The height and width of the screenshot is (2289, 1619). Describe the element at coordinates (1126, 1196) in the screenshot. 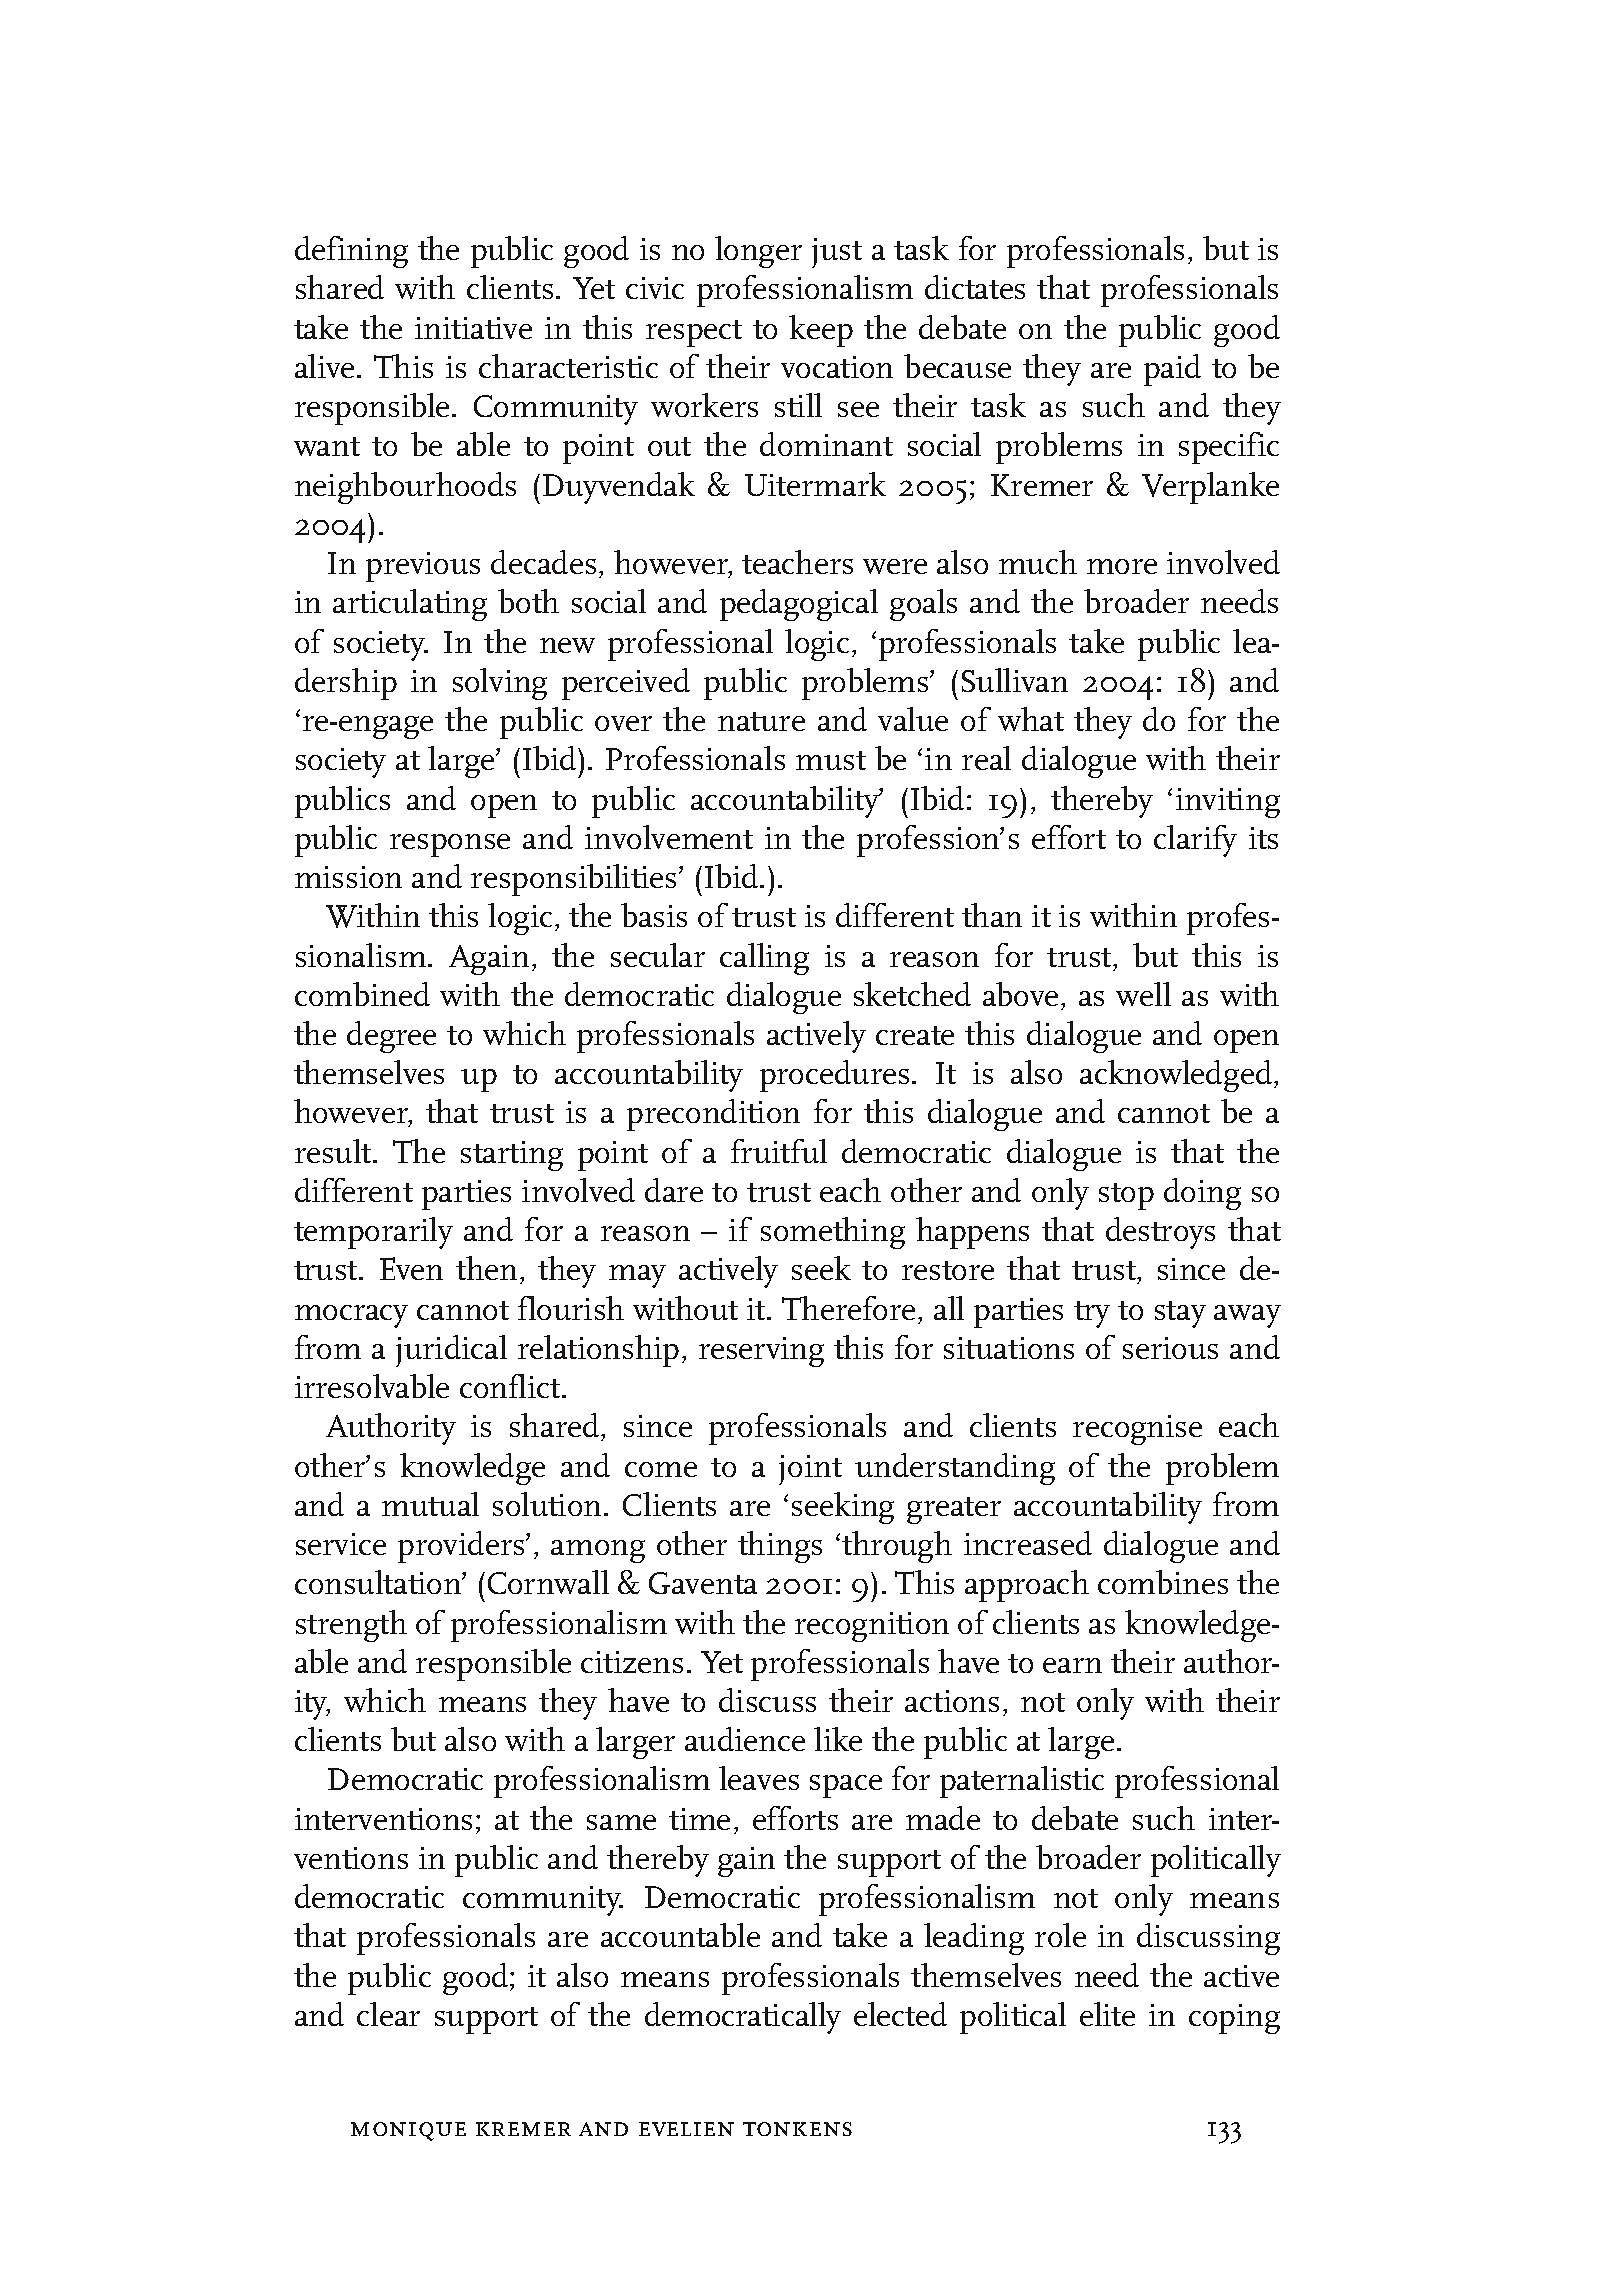

I see `stop` at that location.
